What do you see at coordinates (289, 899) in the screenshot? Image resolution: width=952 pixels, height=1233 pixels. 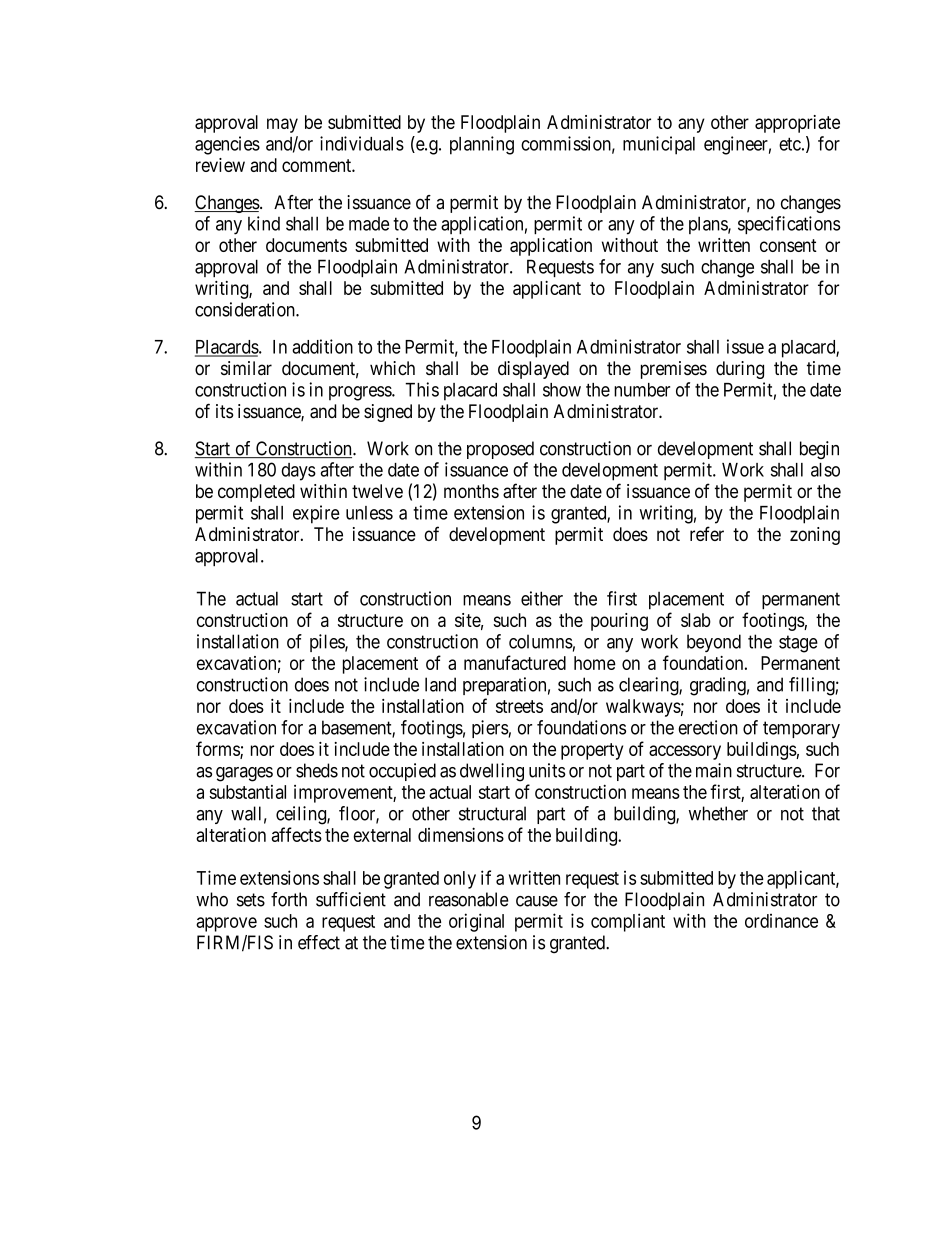 I see `forth` at bounding box center [289, 899].
